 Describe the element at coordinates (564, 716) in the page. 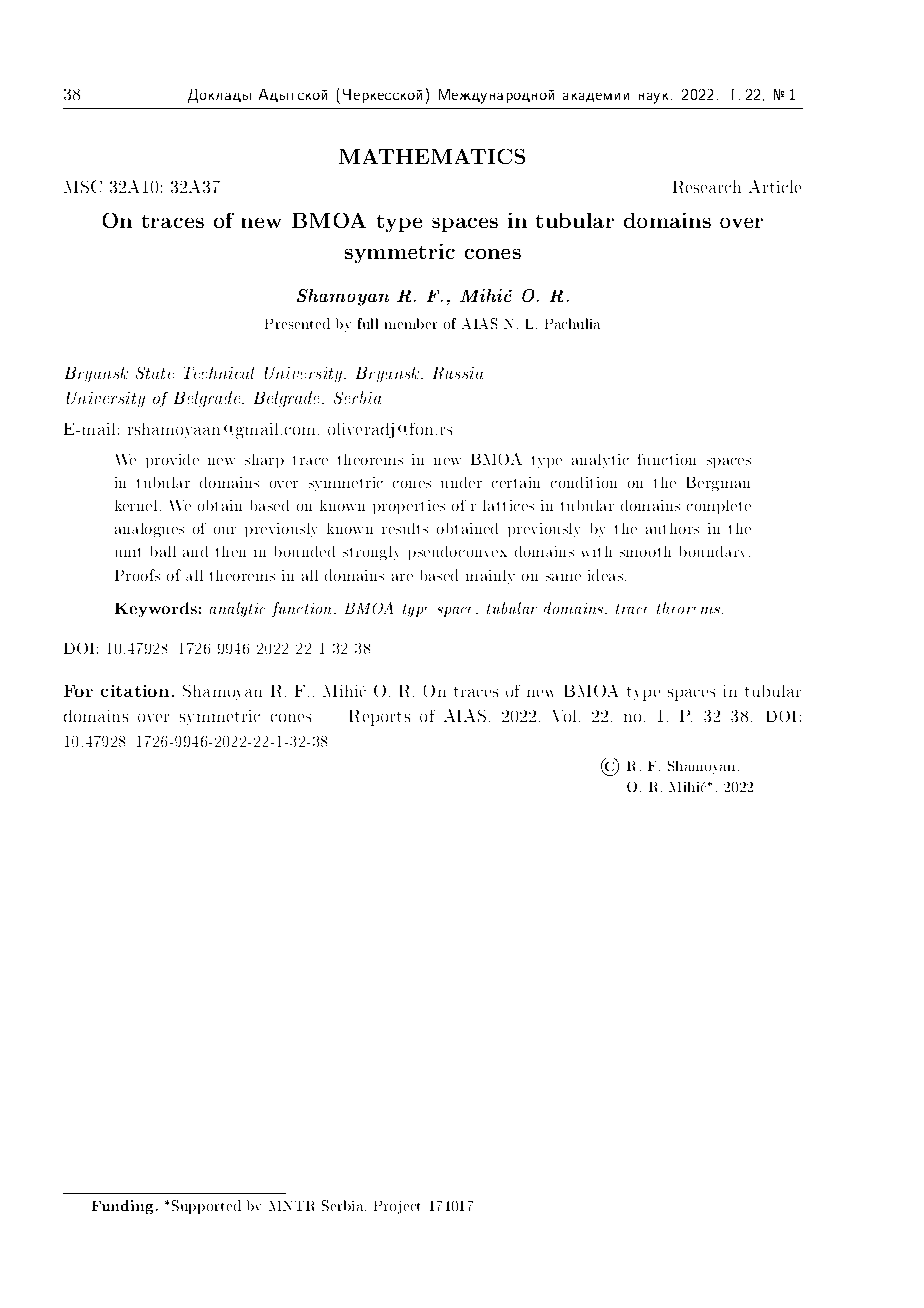

I see `Vol` at that location.
